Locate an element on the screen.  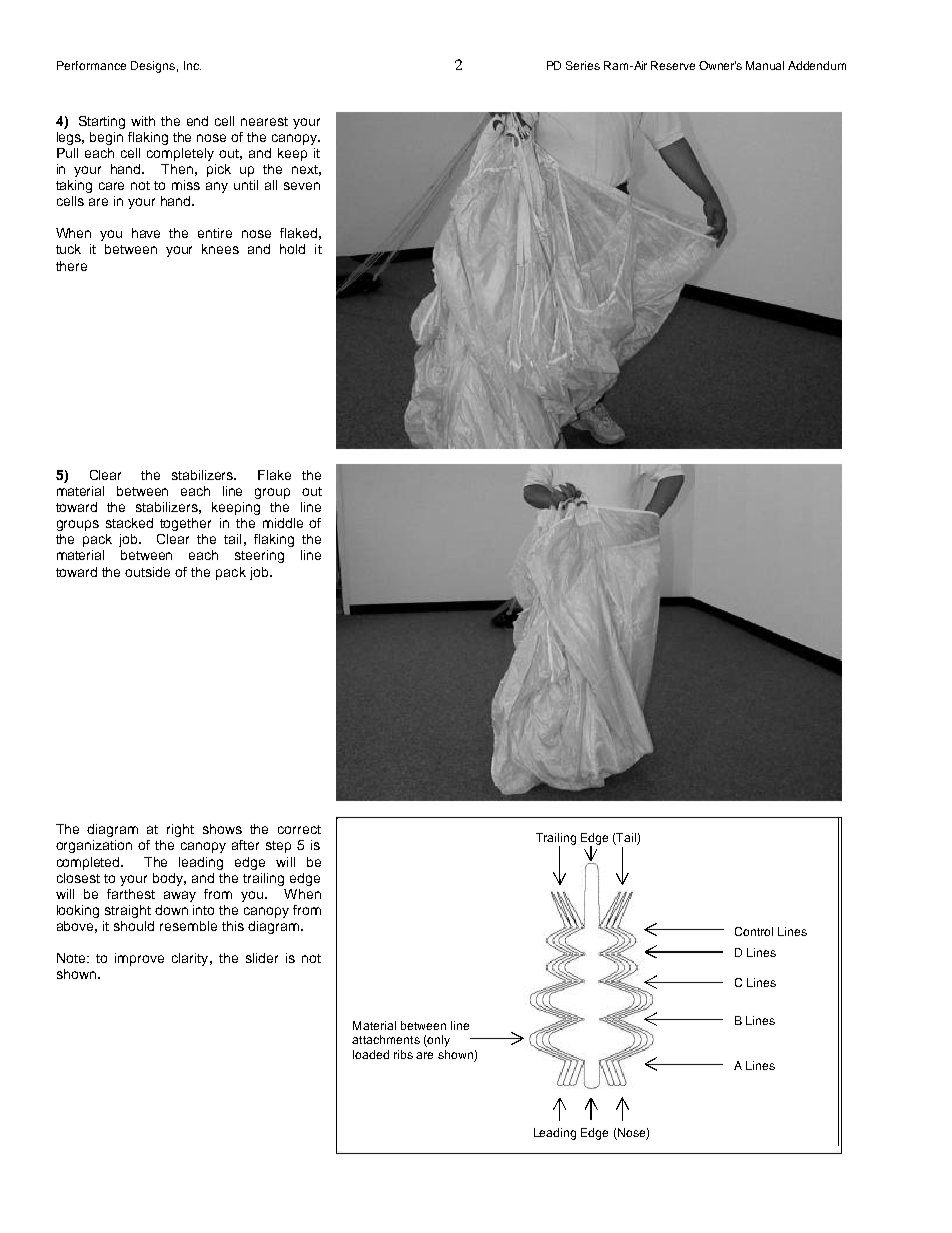
improve is located at coordinates (139, 959).
